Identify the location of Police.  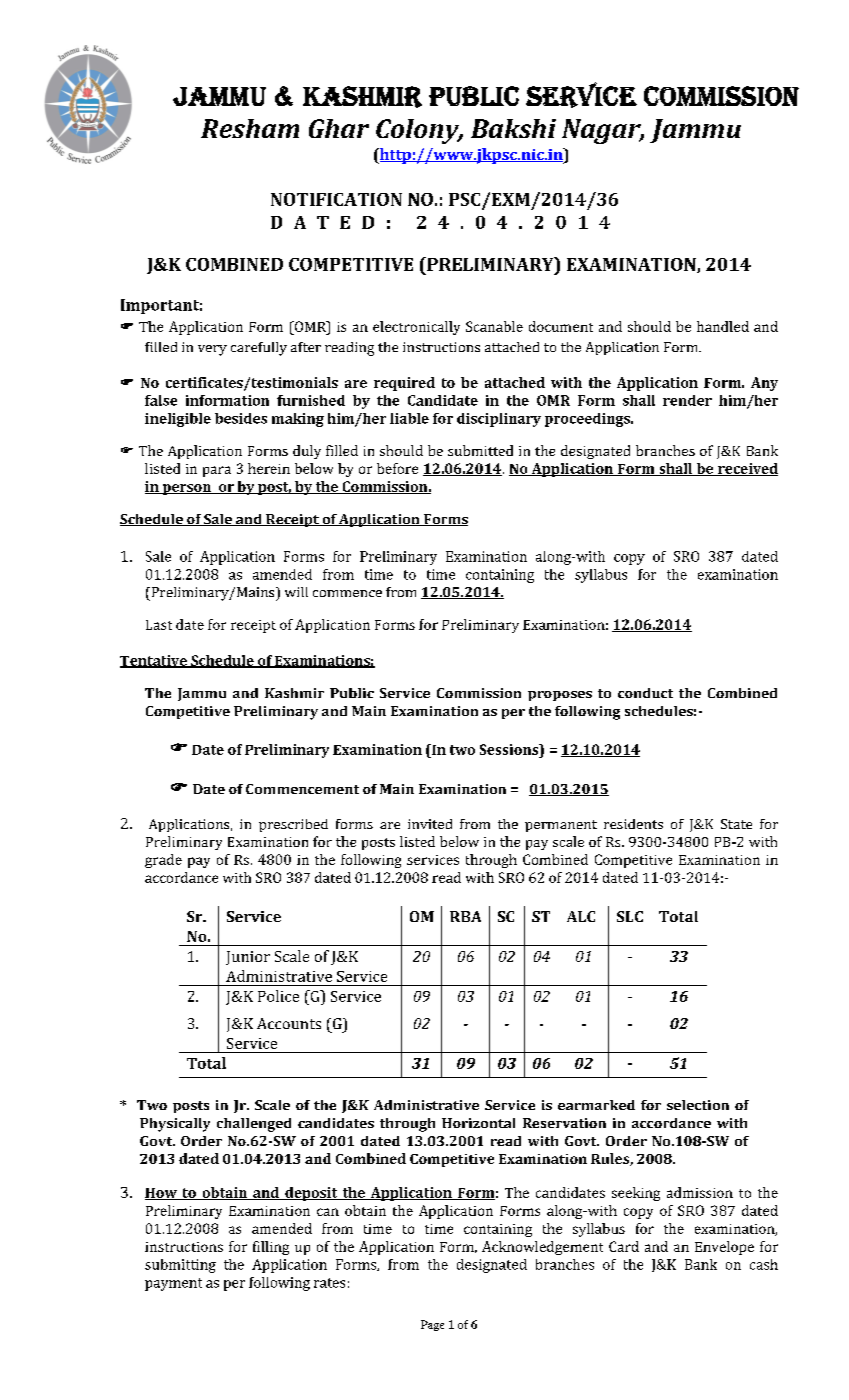
(278, 996).
